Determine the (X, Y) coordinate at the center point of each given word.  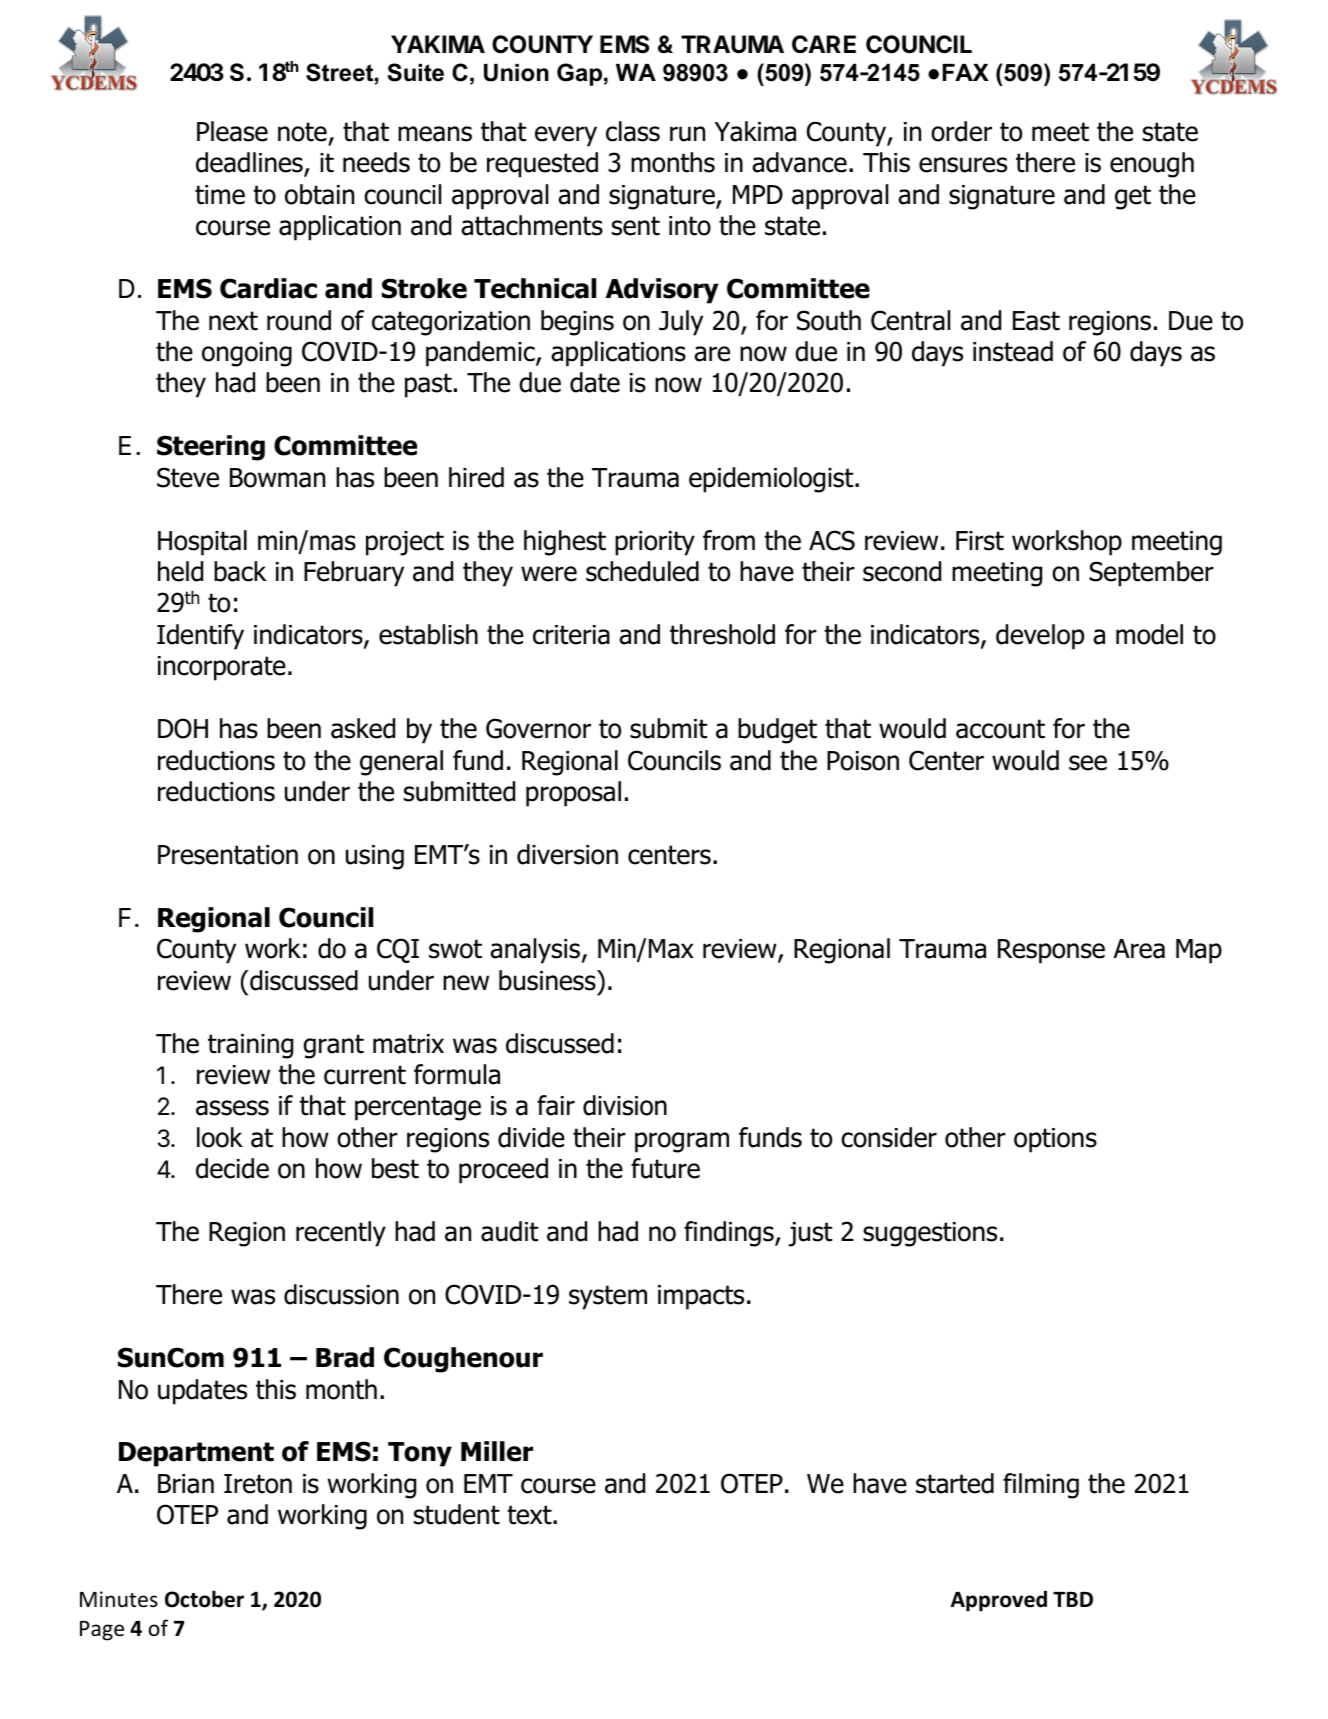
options (1055, 1140)
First (980, 541)
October (204, 1599)
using (375, 857)
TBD (1073, 1599)
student (457, 1514)
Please (232, 131)
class (633, 131)
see (1088, 763)
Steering (211, 448)
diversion (567, 854)
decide (232, 1168)
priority (655, 543)
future (665, 1168)
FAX (965, 72)
